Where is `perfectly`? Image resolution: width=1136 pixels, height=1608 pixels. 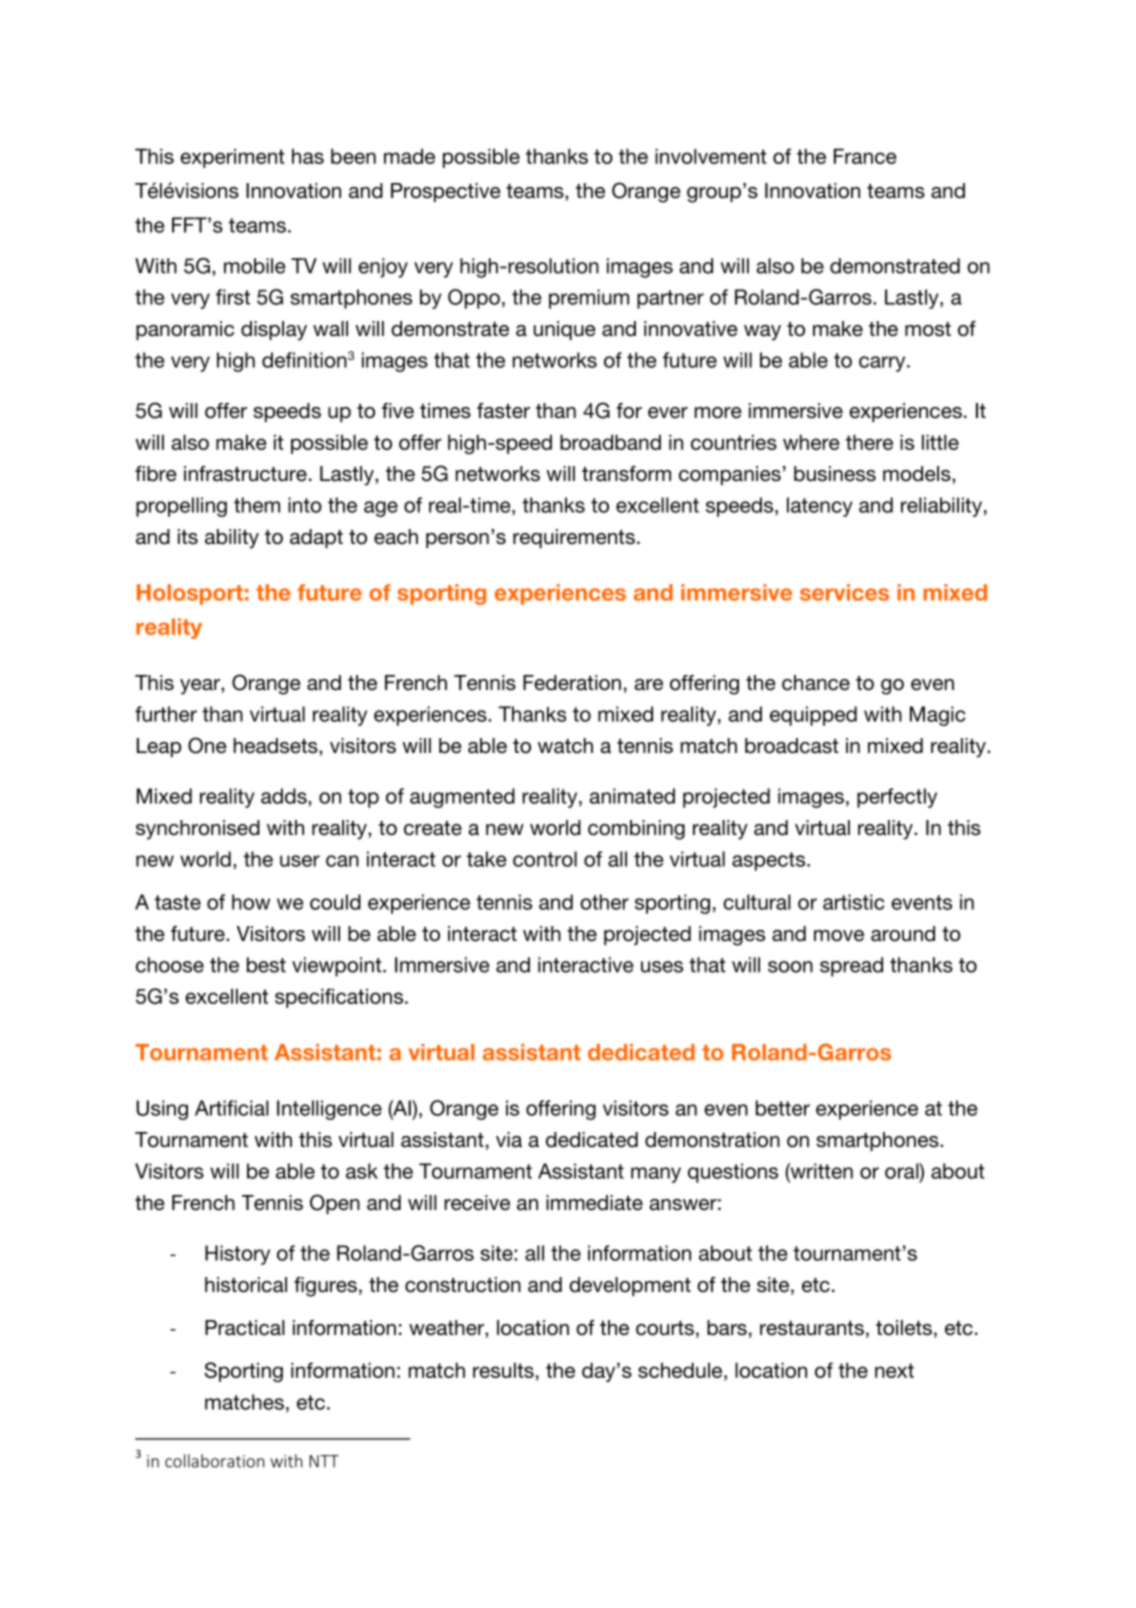 perfectly is located at coordinates (897, 798).
